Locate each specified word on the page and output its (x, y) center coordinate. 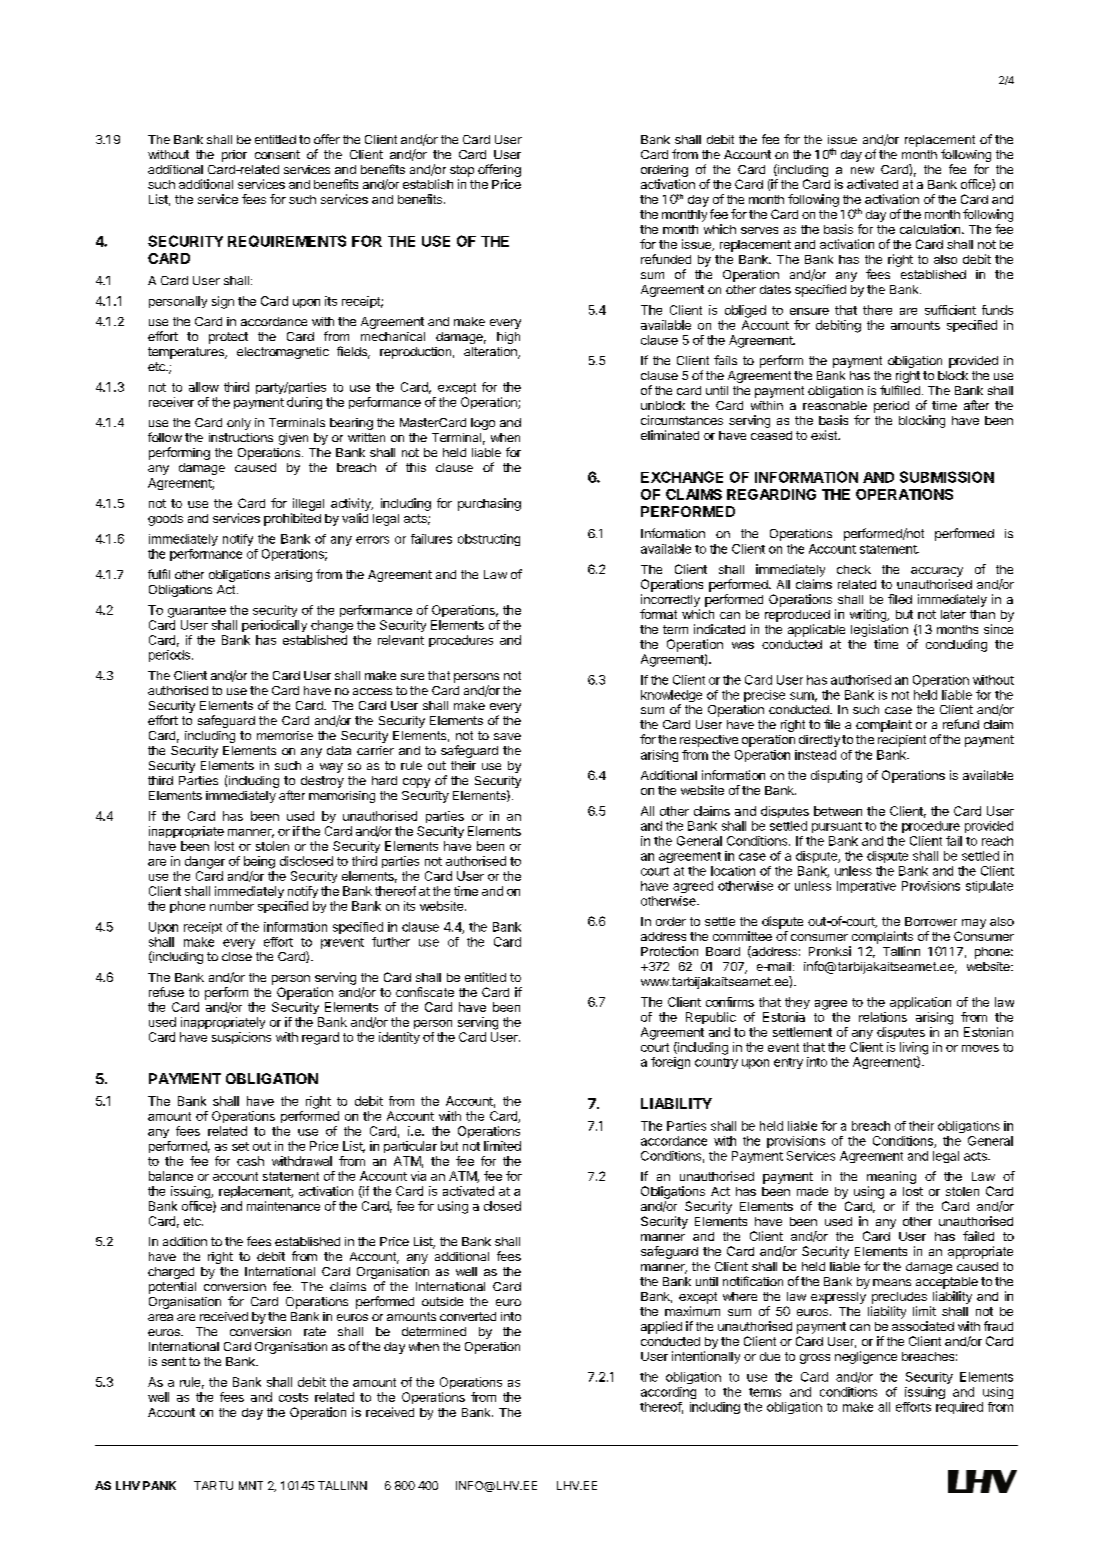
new (862, 170)
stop (462, 171)
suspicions (241, 1038)
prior (234, 156)
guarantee (197, 612)
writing (869, 615)
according (668, 1393)
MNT (251, 1485)
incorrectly (670, 600)
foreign (670, 1063)
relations (883, 1017)
